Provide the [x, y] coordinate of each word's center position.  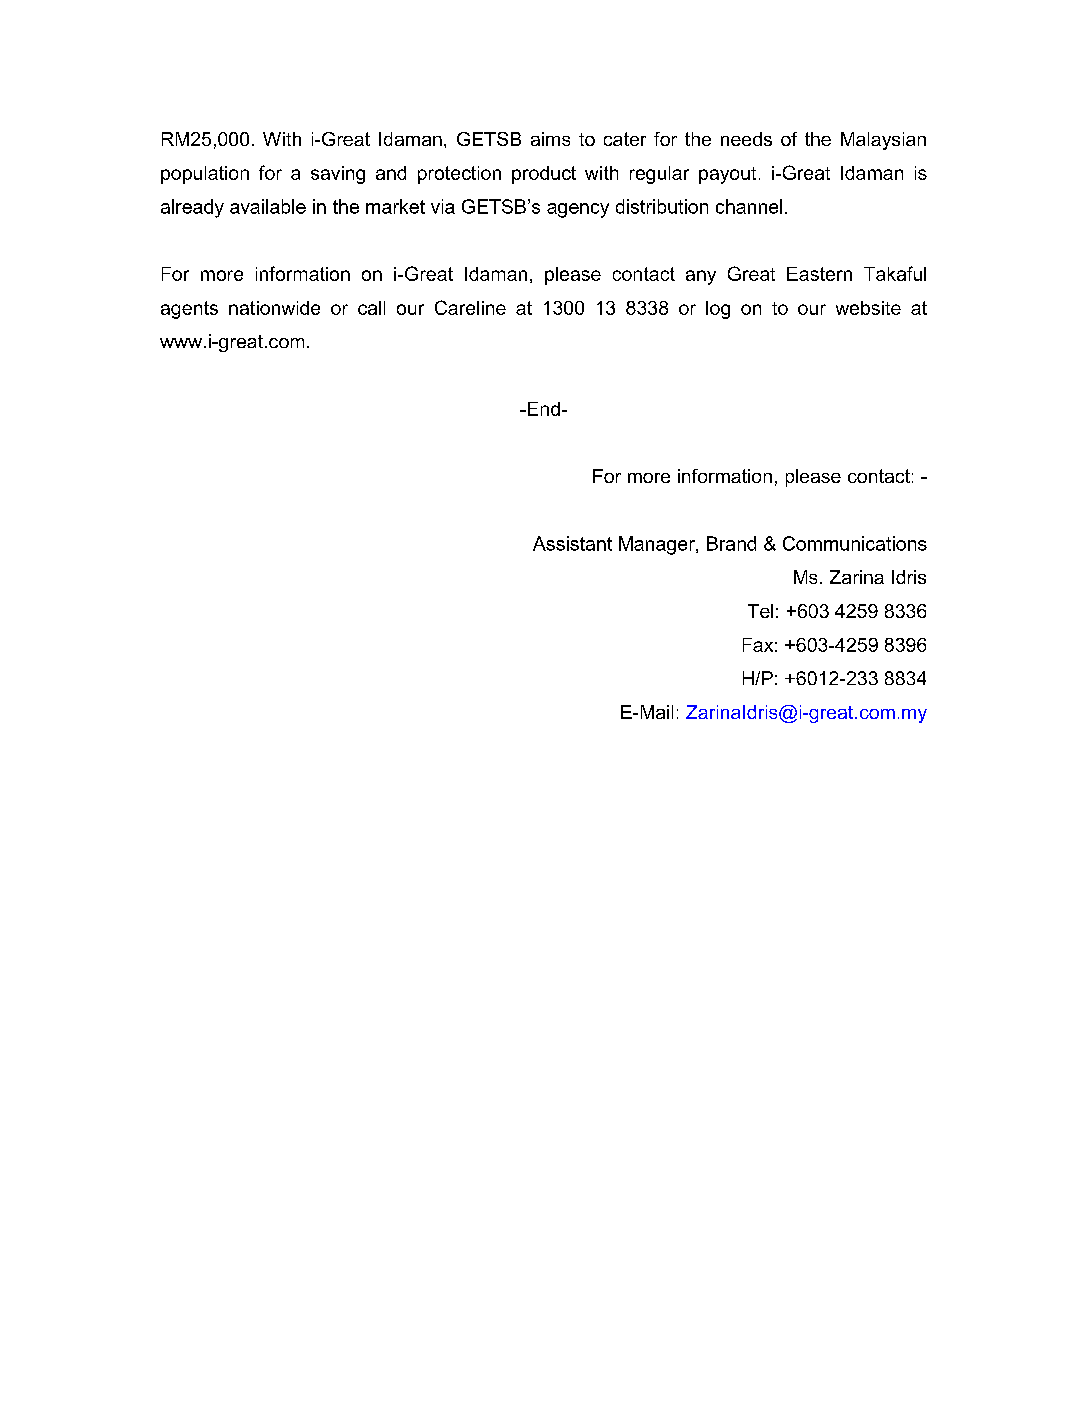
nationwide [274, 308]
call [371, 308]
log [718, 310]
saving [338, 175]
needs [746, 139]
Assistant [572, 543]
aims [550, 139]
